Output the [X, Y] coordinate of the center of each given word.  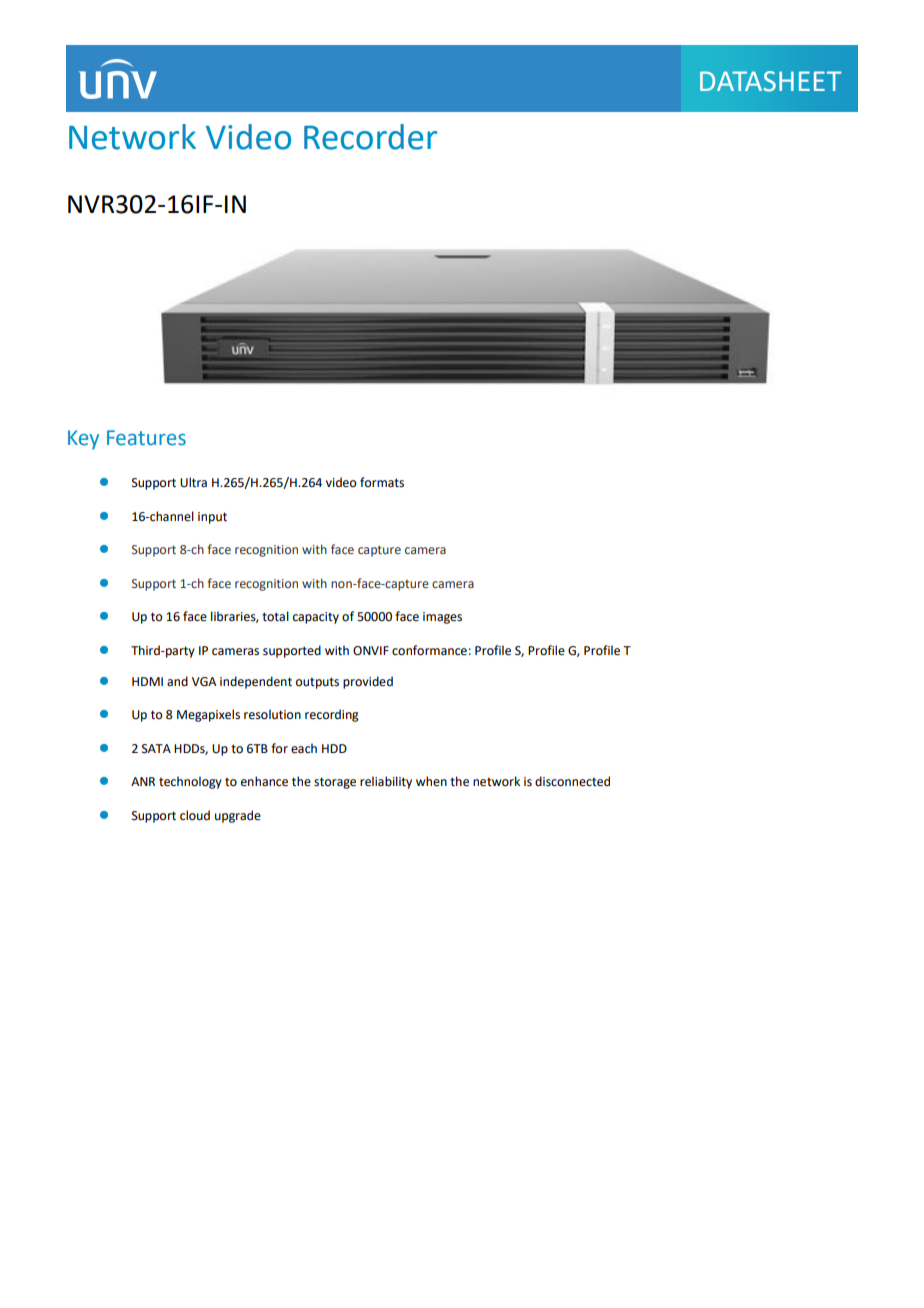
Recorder [370, 137]
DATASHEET [770, 81]
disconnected [572, 781]
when [431, 781]
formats [382, 482]
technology [190, 782]
